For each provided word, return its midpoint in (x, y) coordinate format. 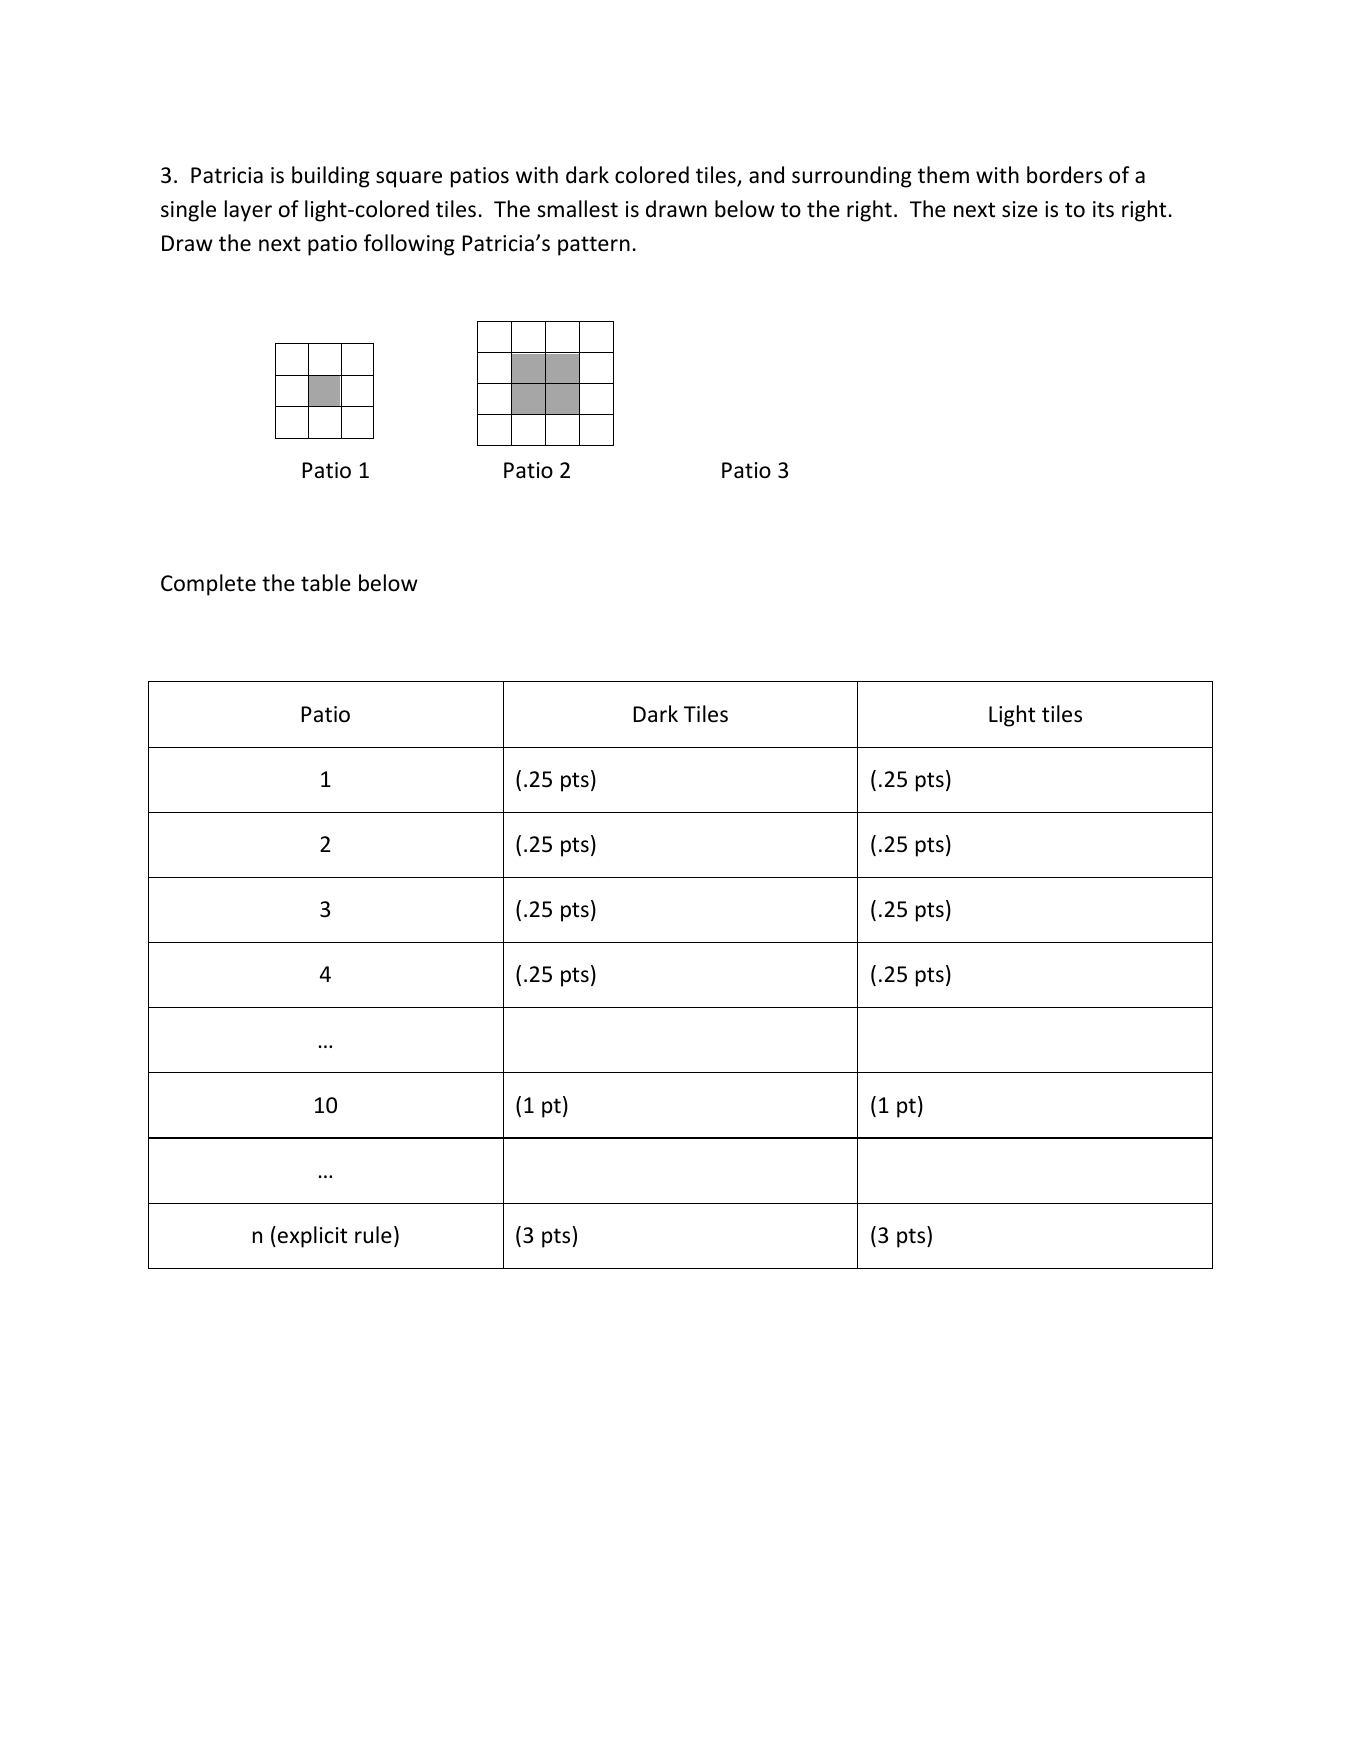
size (1020, 209)
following (409, 245)
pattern (594, 246)
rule (373, 1235)
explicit (312, 1237)
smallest (577, 209)
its (1103, 209)
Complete (208, 585)
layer (248, 211)
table (326, 583)
